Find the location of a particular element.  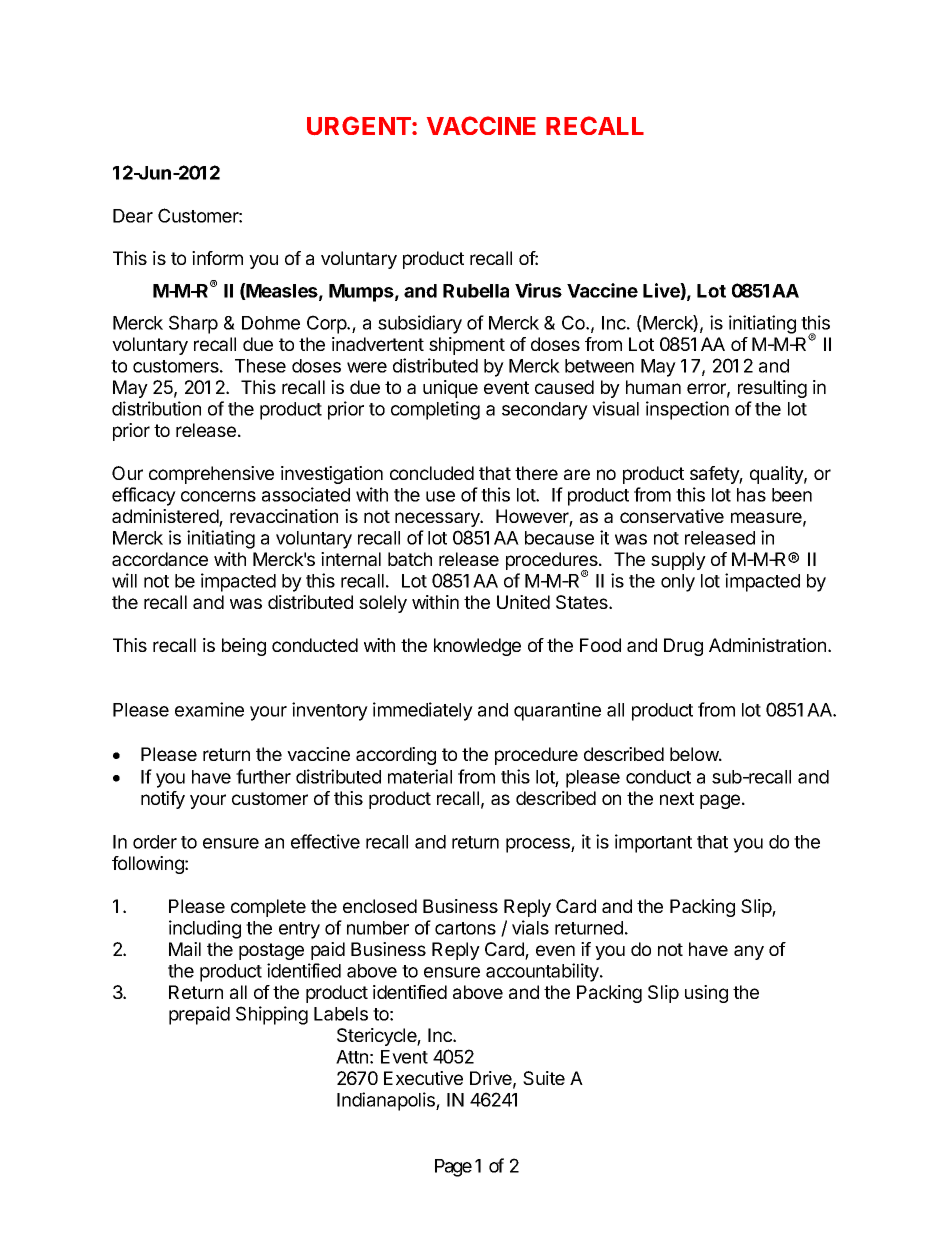

concerns is located at coordinates (218, 496).
